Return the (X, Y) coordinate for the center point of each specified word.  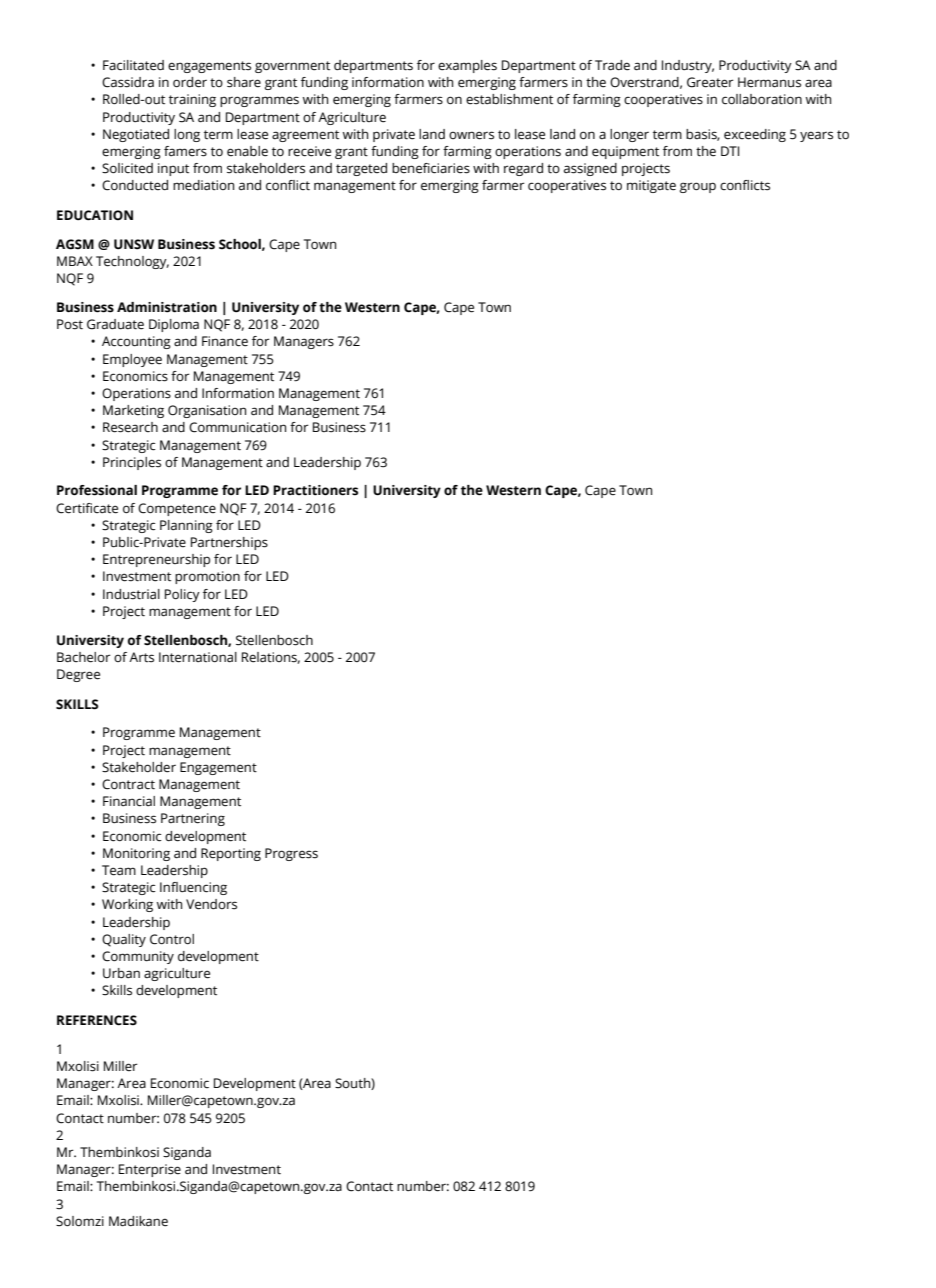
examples (467, 66)
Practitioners (315, 490)
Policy (182, 595)
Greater (710, 82)
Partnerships (229, 543)
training (192, 100)
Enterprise (150, 1170)
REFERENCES (97, 1020)
